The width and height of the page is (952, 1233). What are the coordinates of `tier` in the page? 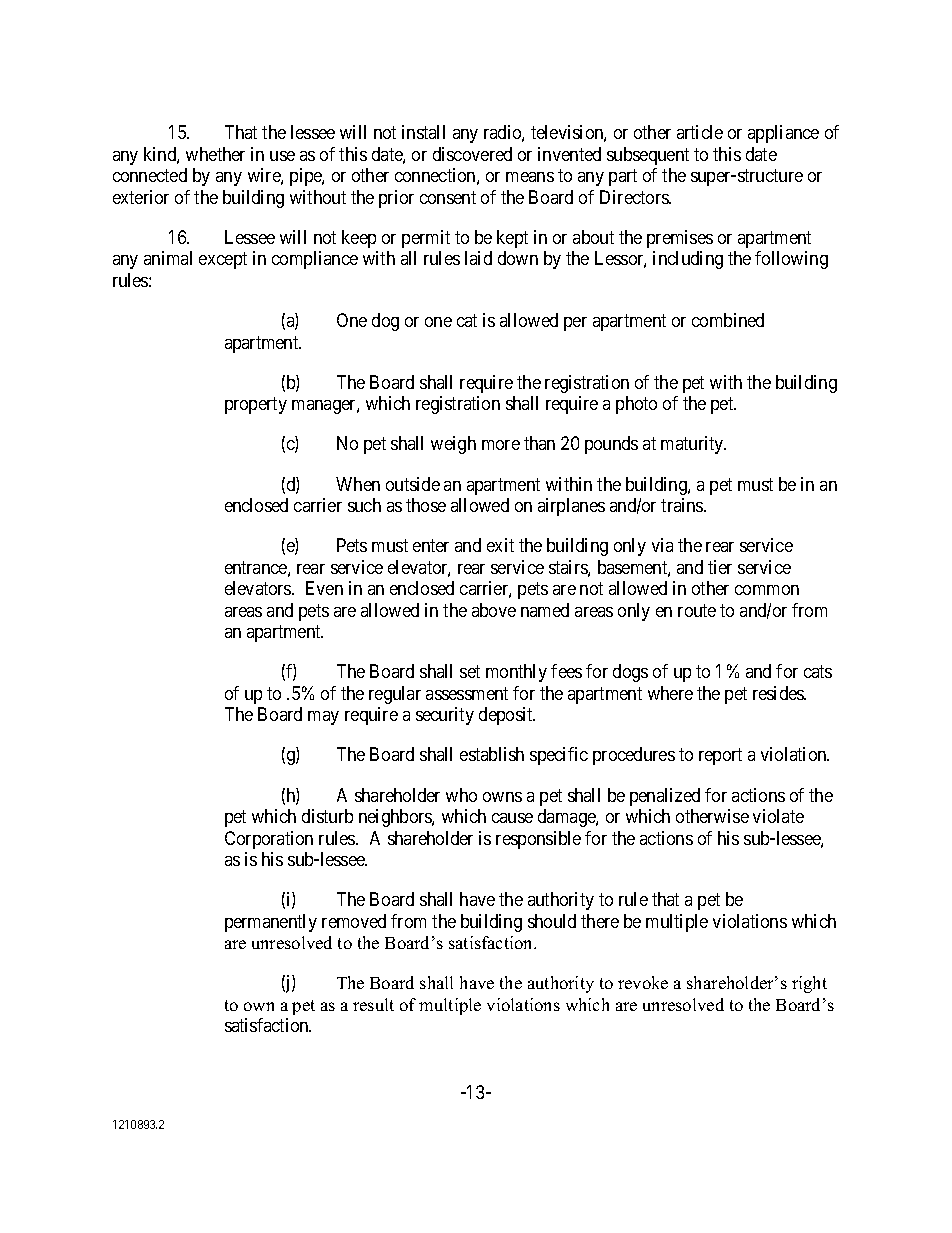 It's located at (720, 567).
